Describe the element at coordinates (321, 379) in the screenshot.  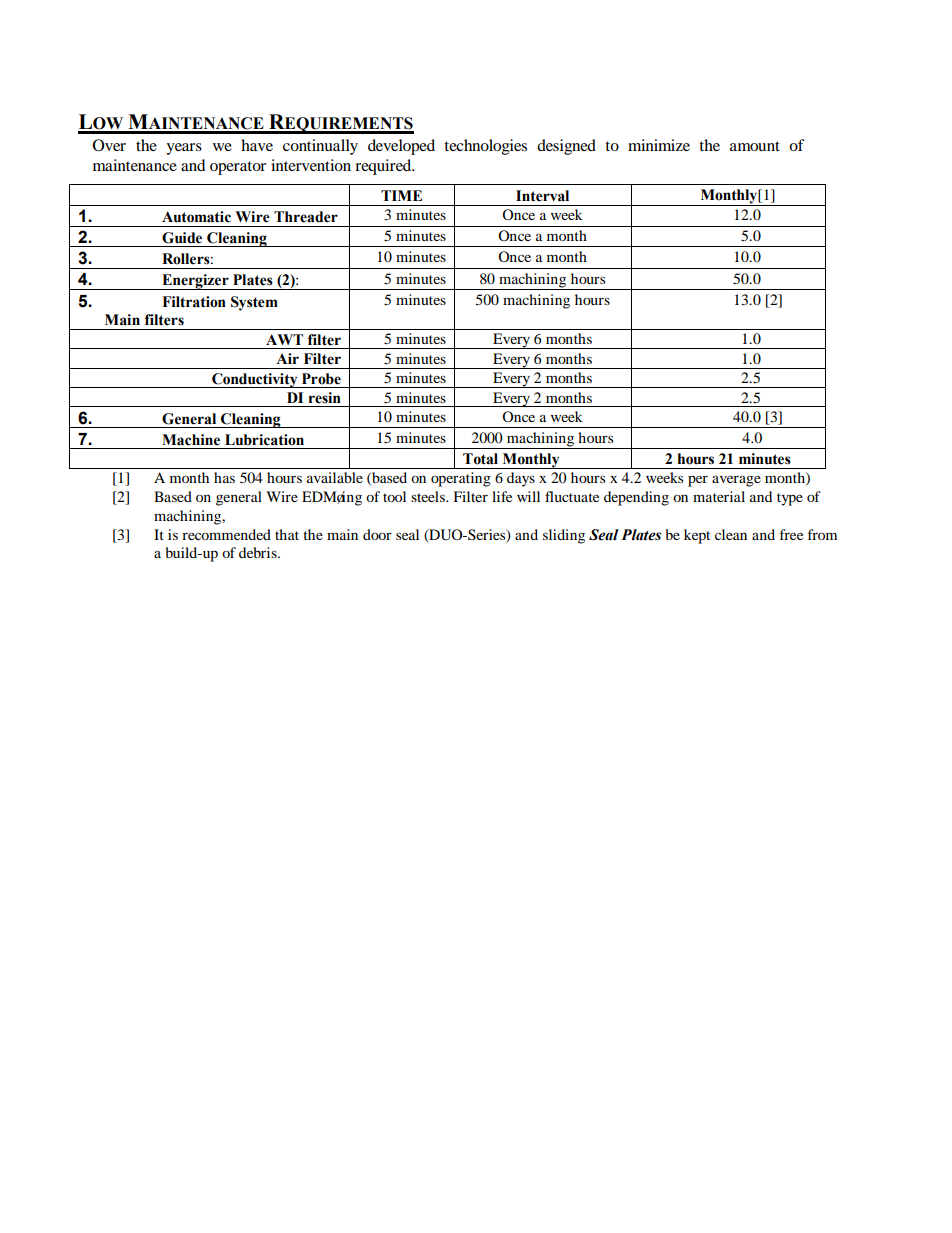
I see `Probe` at that location.
